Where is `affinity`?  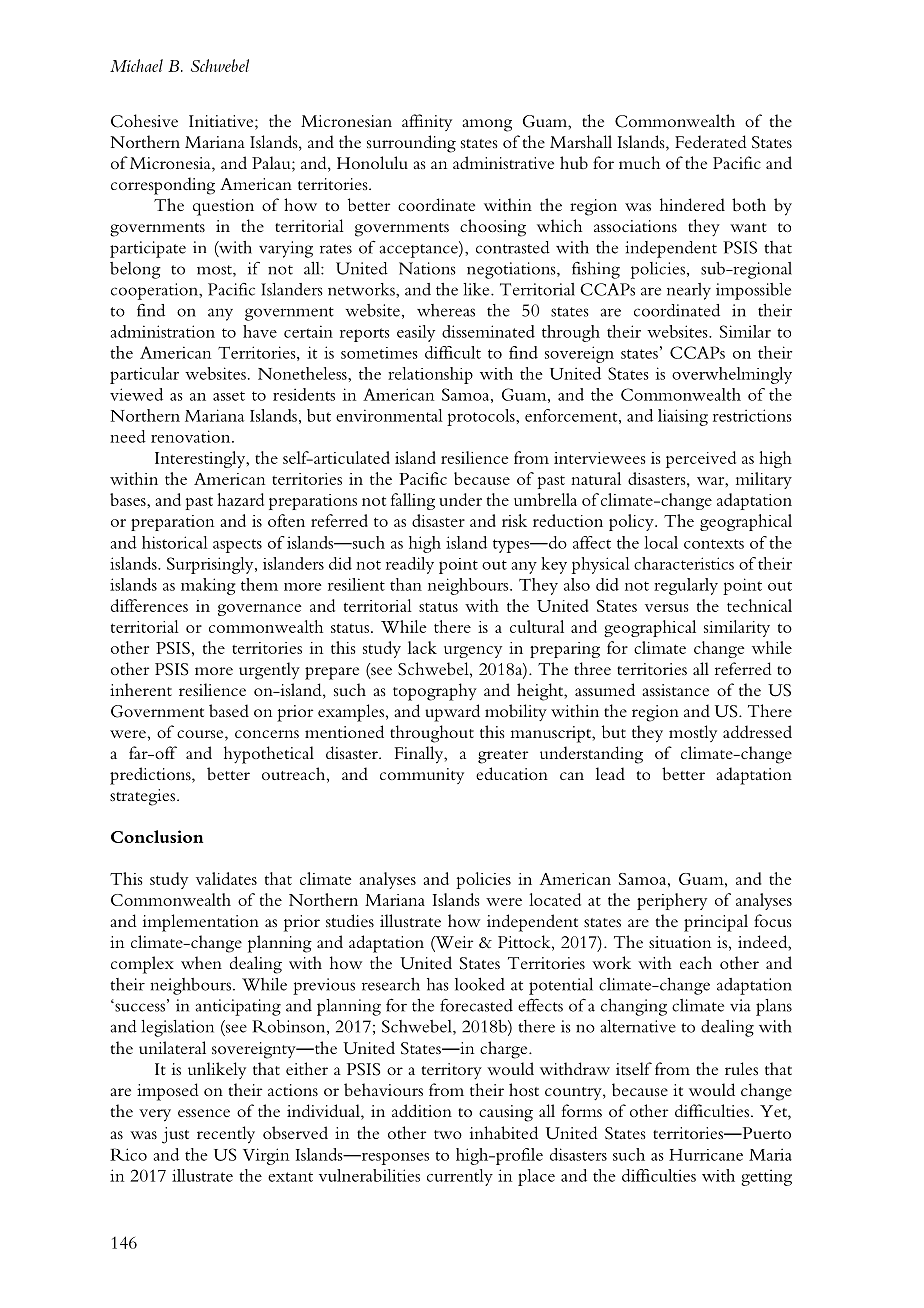 affinity is located at coordinates (427, 122).
